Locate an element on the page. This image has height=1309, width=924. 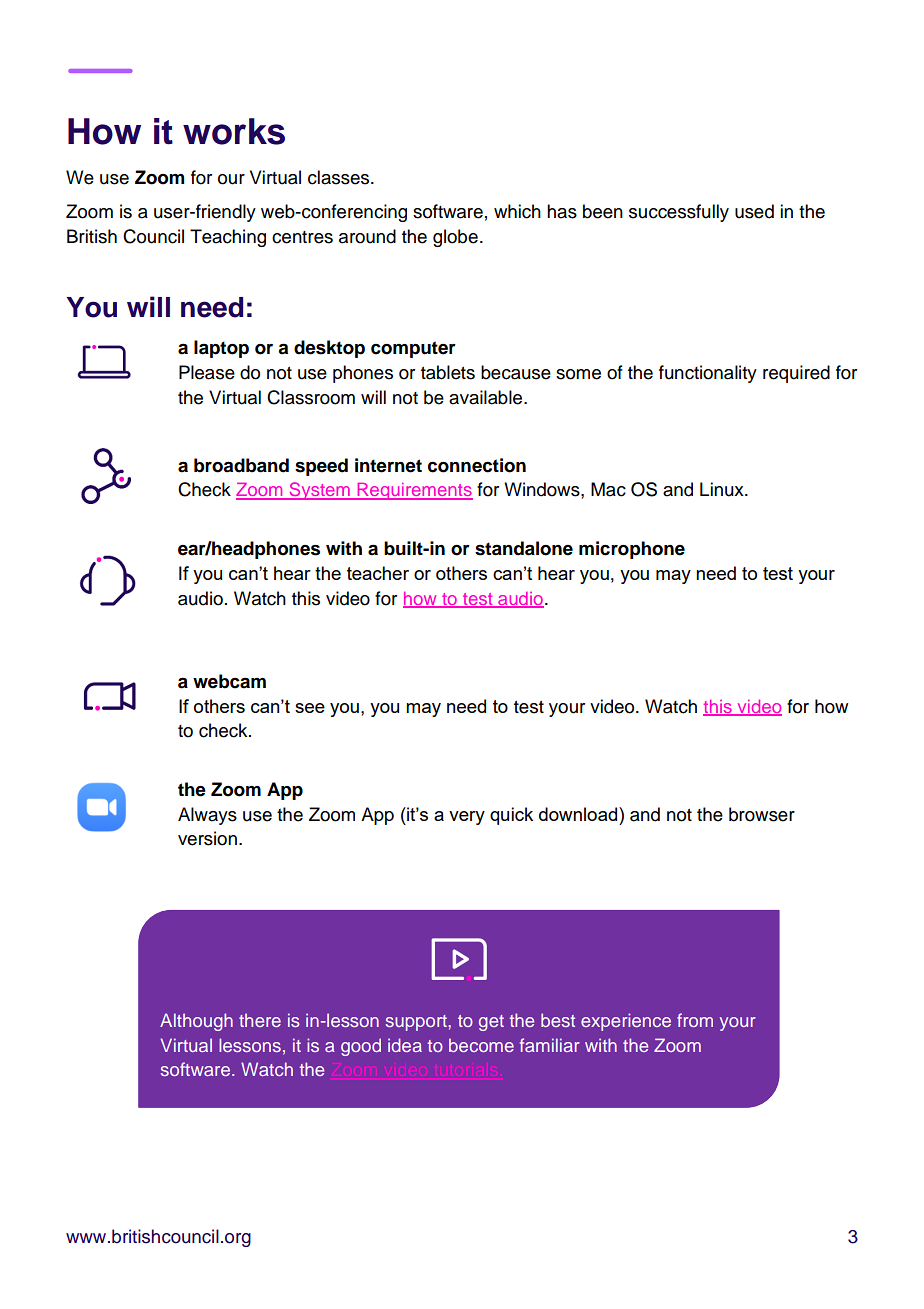
Always is located at coordinates (207, 816).
